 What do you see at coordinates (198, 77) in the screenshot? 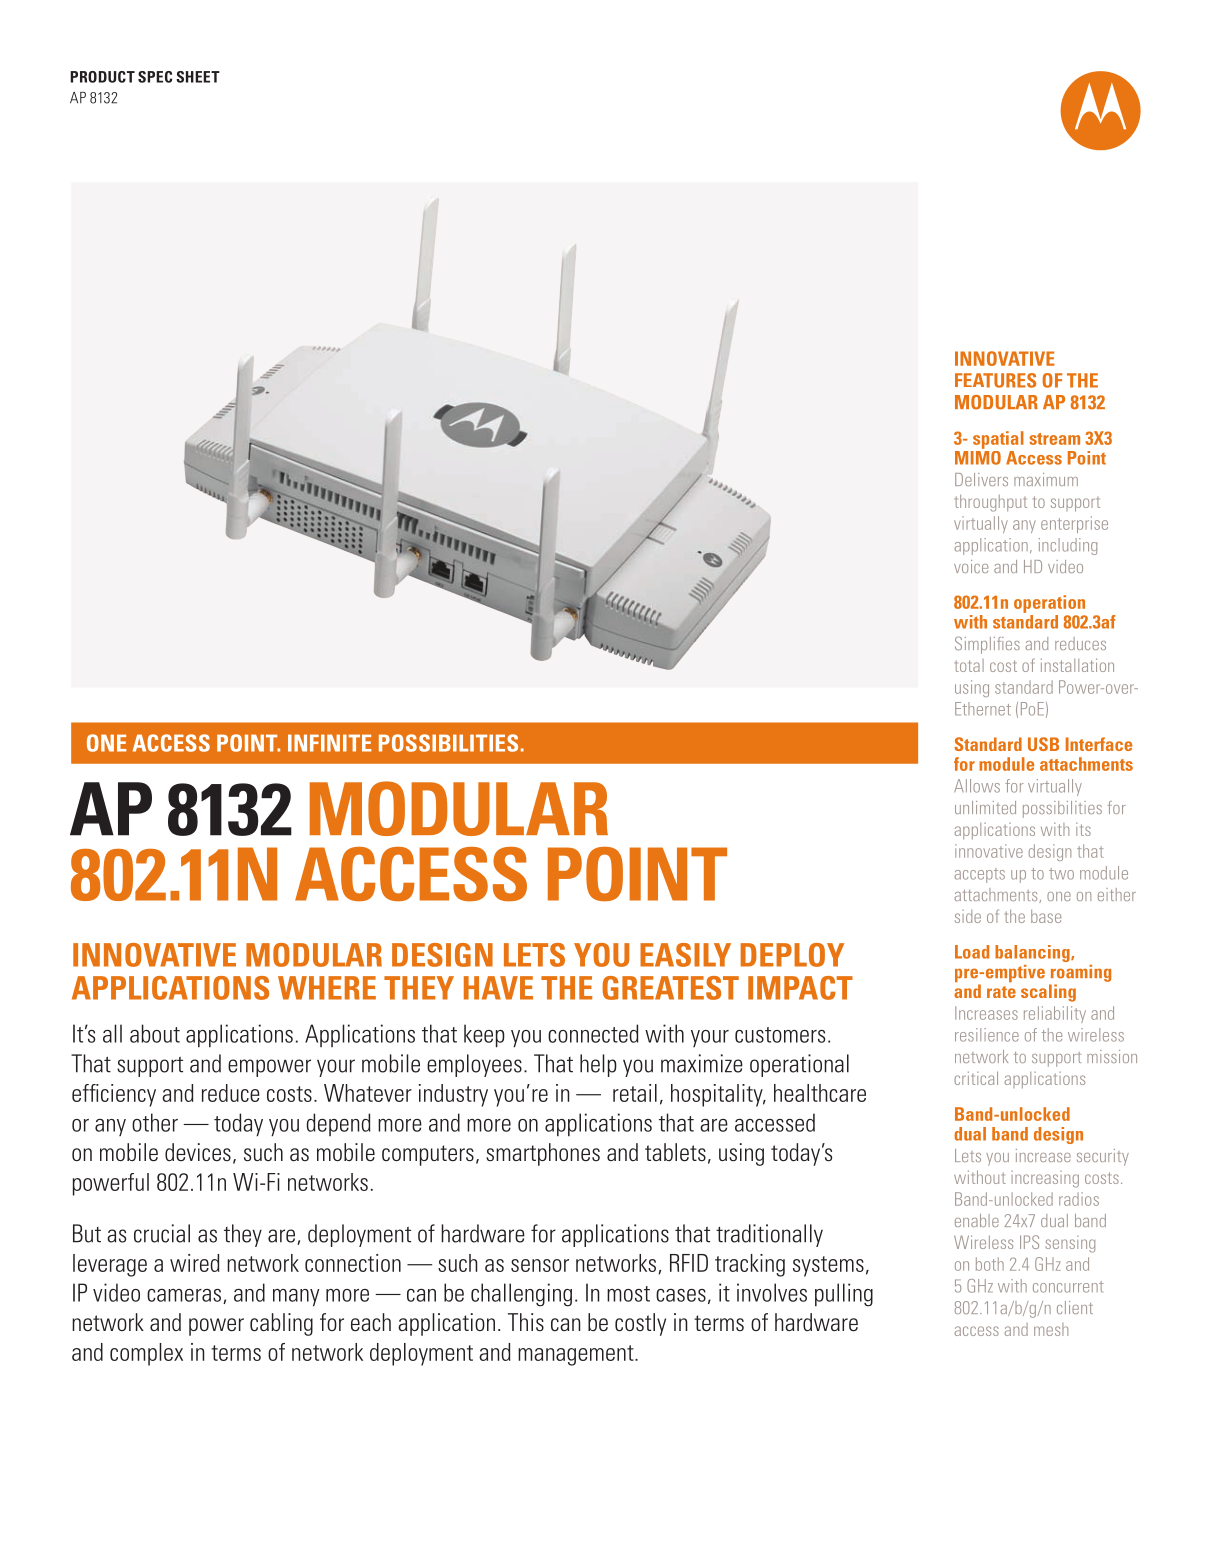
I see `SHEET` at bounding box center [198, 77].
